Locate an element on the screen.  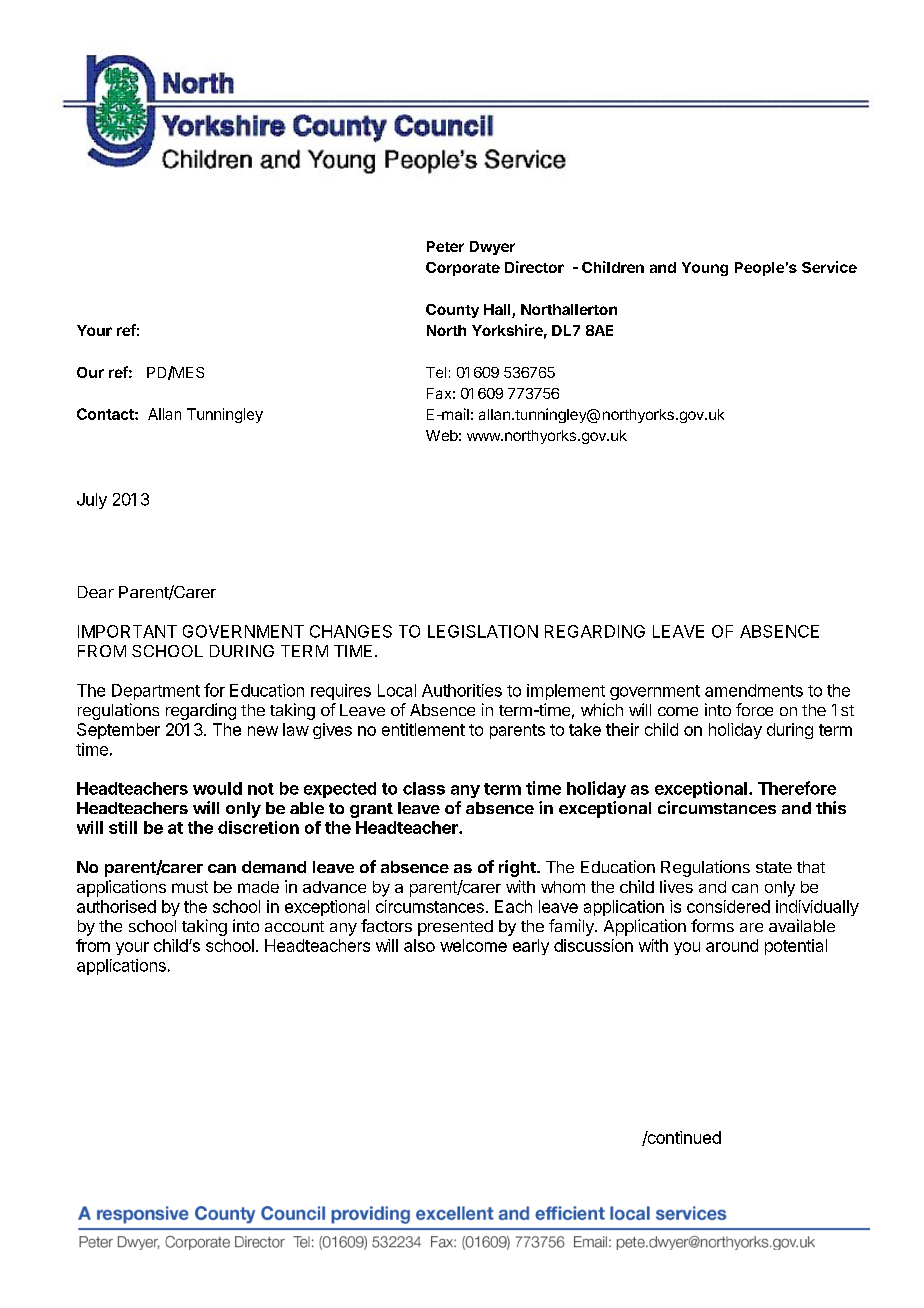
authorised is located at coordinates (116, 906).
